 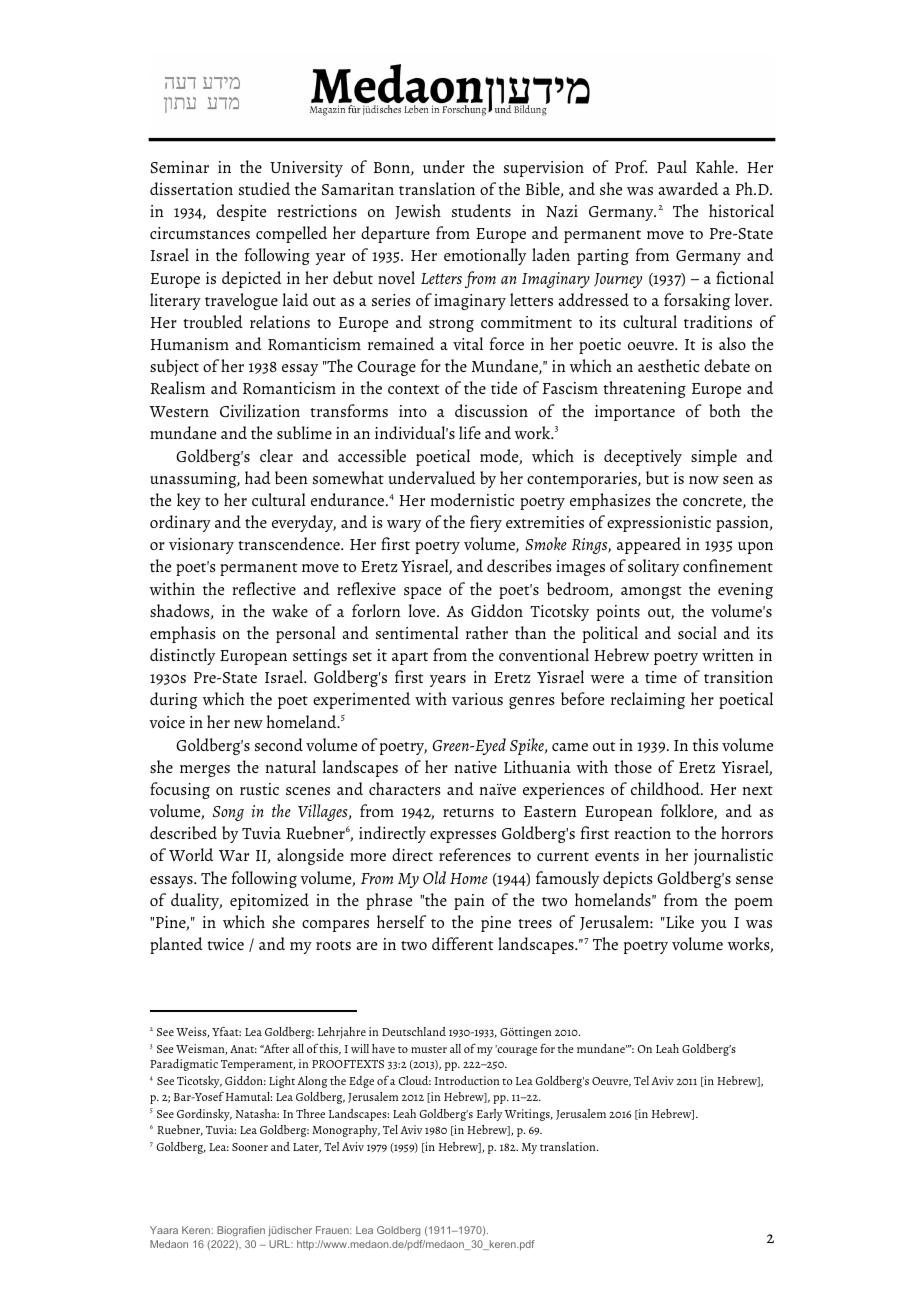 I want to click on awarded, so click(x=688, y=188).
